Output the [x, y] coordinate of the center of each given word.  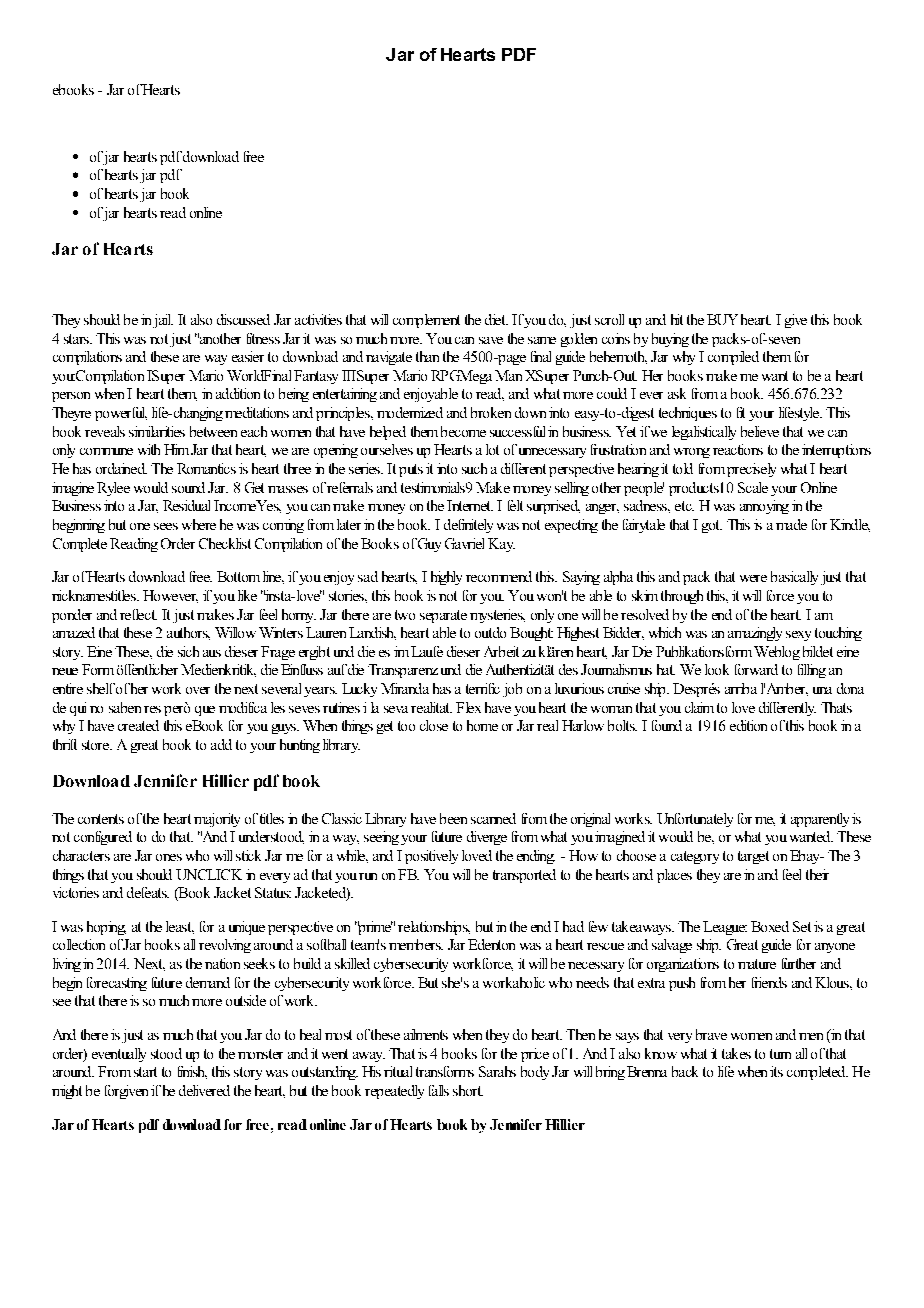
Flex [468, 707]
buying [670, 340]
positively [431, 857]
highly [446, 578]
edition [748, 725]
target [753, 857]
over [198, 690]
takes [736, 1053]
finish [192, 1072]
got [712, 526]
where [199, 524]
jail [163, 321]
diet [496, 319]
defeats [148, 892]
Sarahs [497, 1071]
